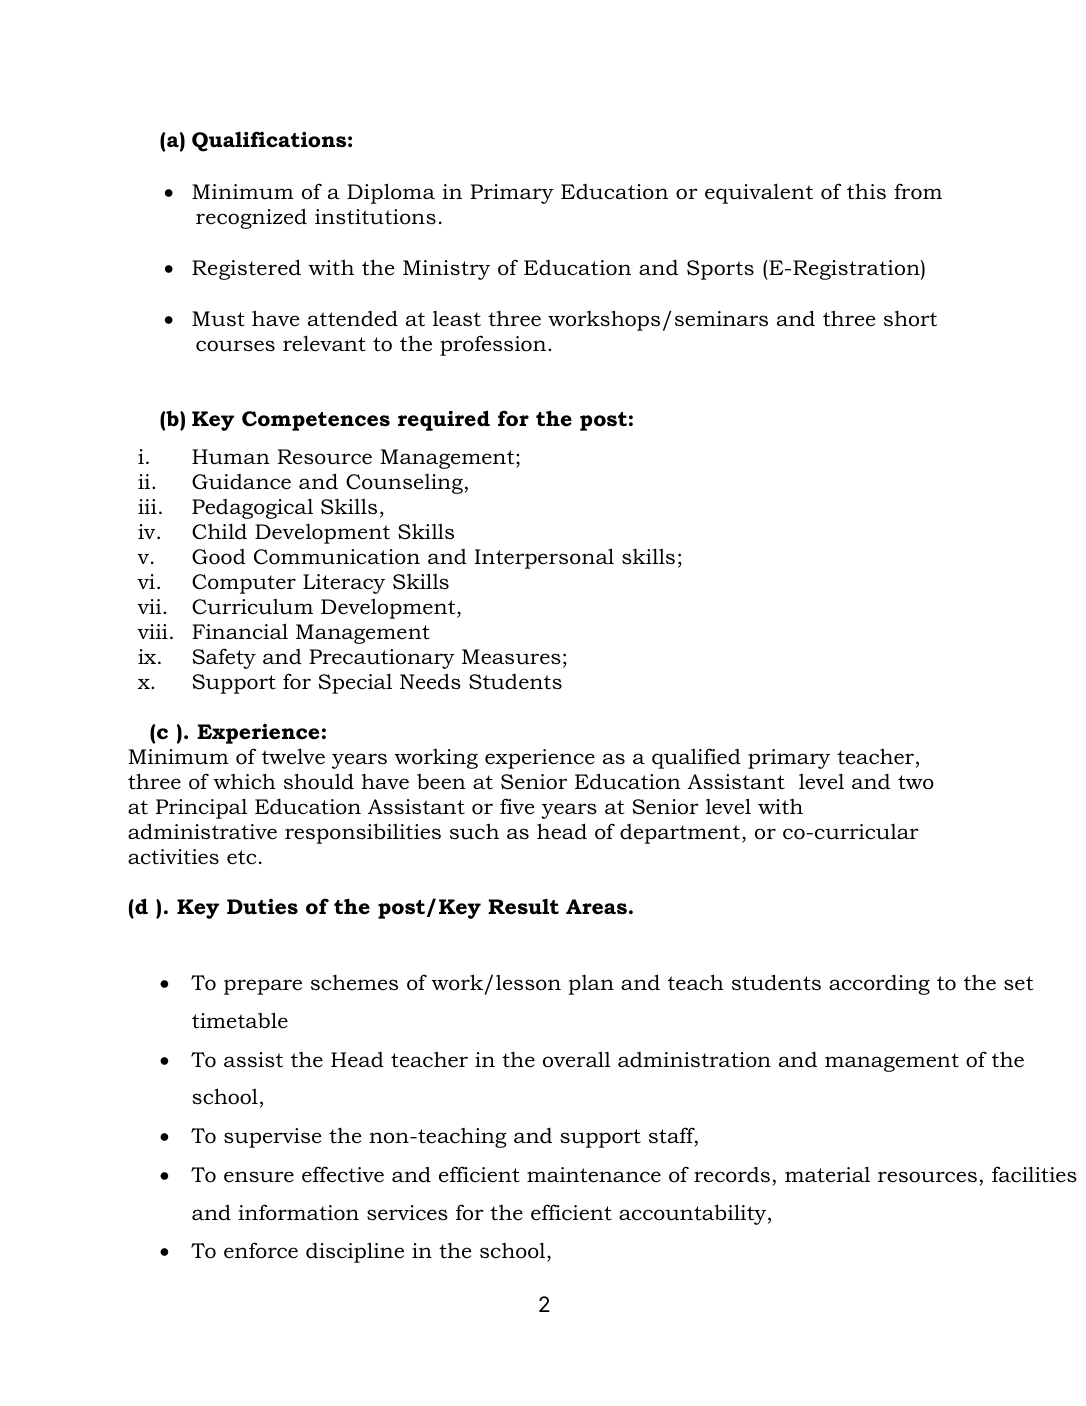  What do you see at coordinates (544, 558) in the screenshot?
I see `Interpersonal` at bounding box center [544, 558].
